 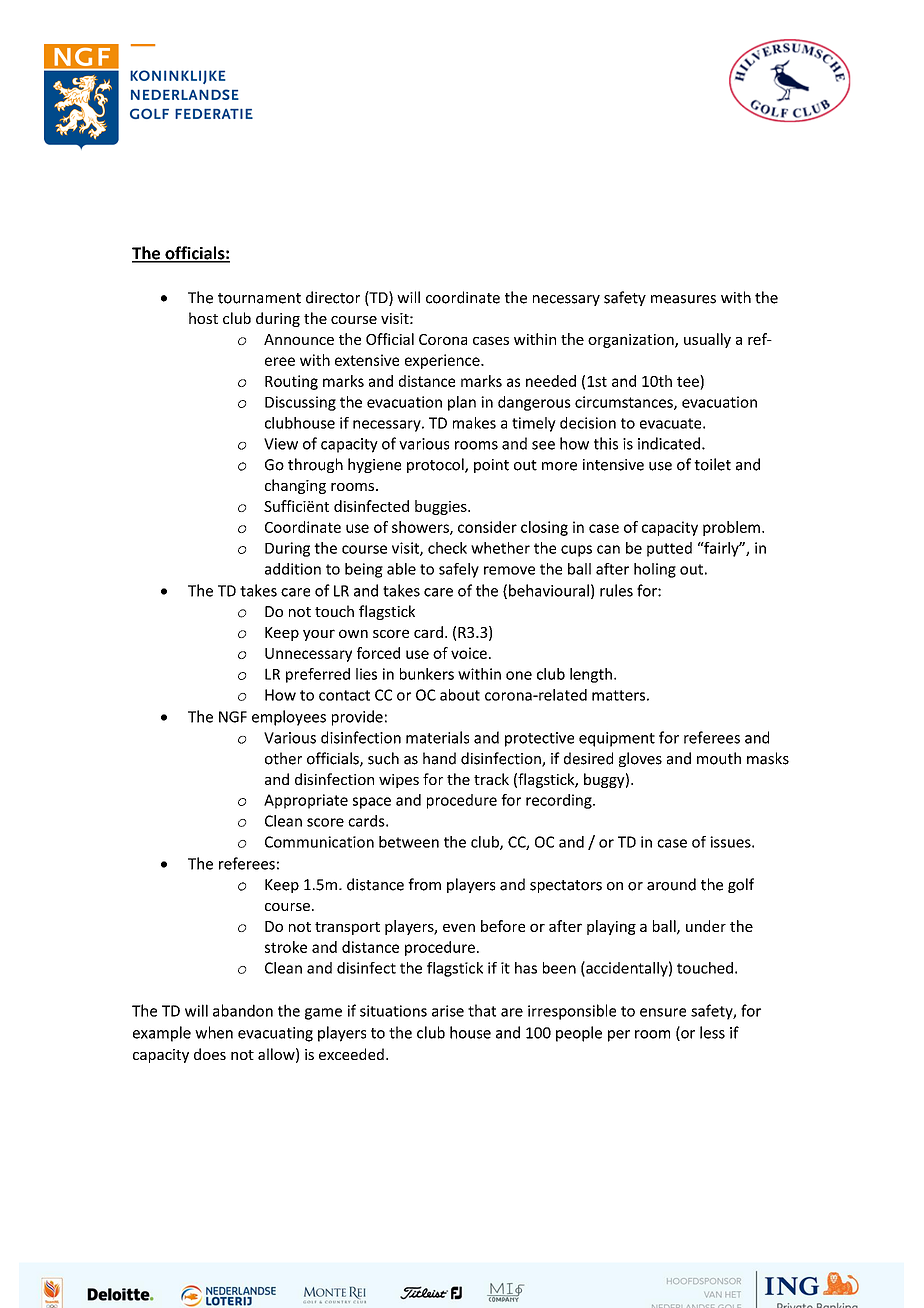 I want to click on mouth, so click(x=719, y=758).
